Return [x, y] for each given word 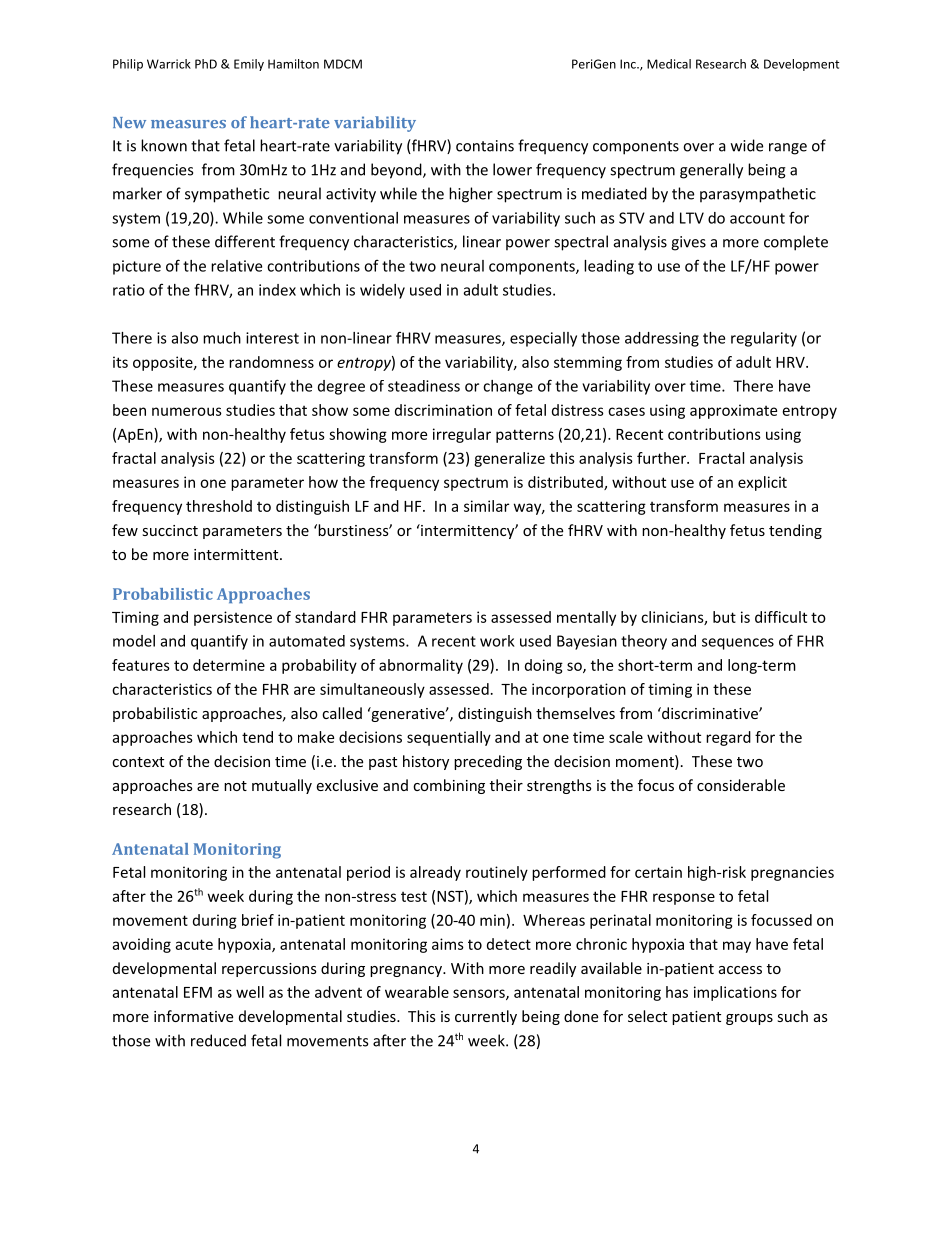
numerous [187, 411]
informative [193, 1016]
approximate [733, 411]
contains [485, 146]
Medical [669, 64]
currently [486, 1017]
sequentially [449, 738]
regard [728, 738]
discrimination [443, 410]
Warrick [169, 64]
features [141, 665]
